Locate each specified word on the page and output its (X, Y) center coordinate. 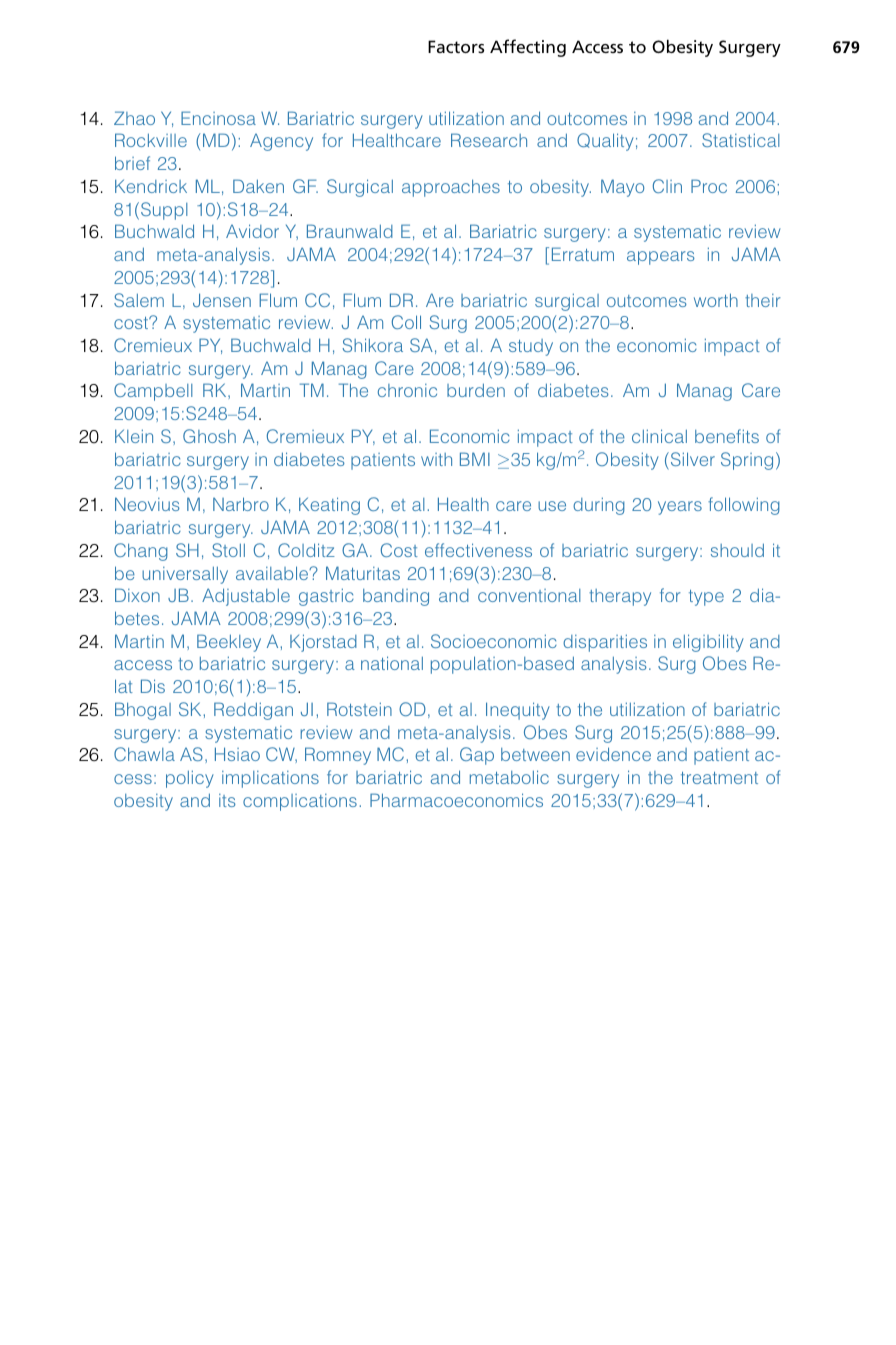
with (436, 459)
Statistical (741, 140)
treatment (719, 778)
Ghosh (209, 436)
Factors (456, 46)
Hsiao (237, 754)
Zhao (134, 118)
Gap (477, 756)
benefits (727, 436)
